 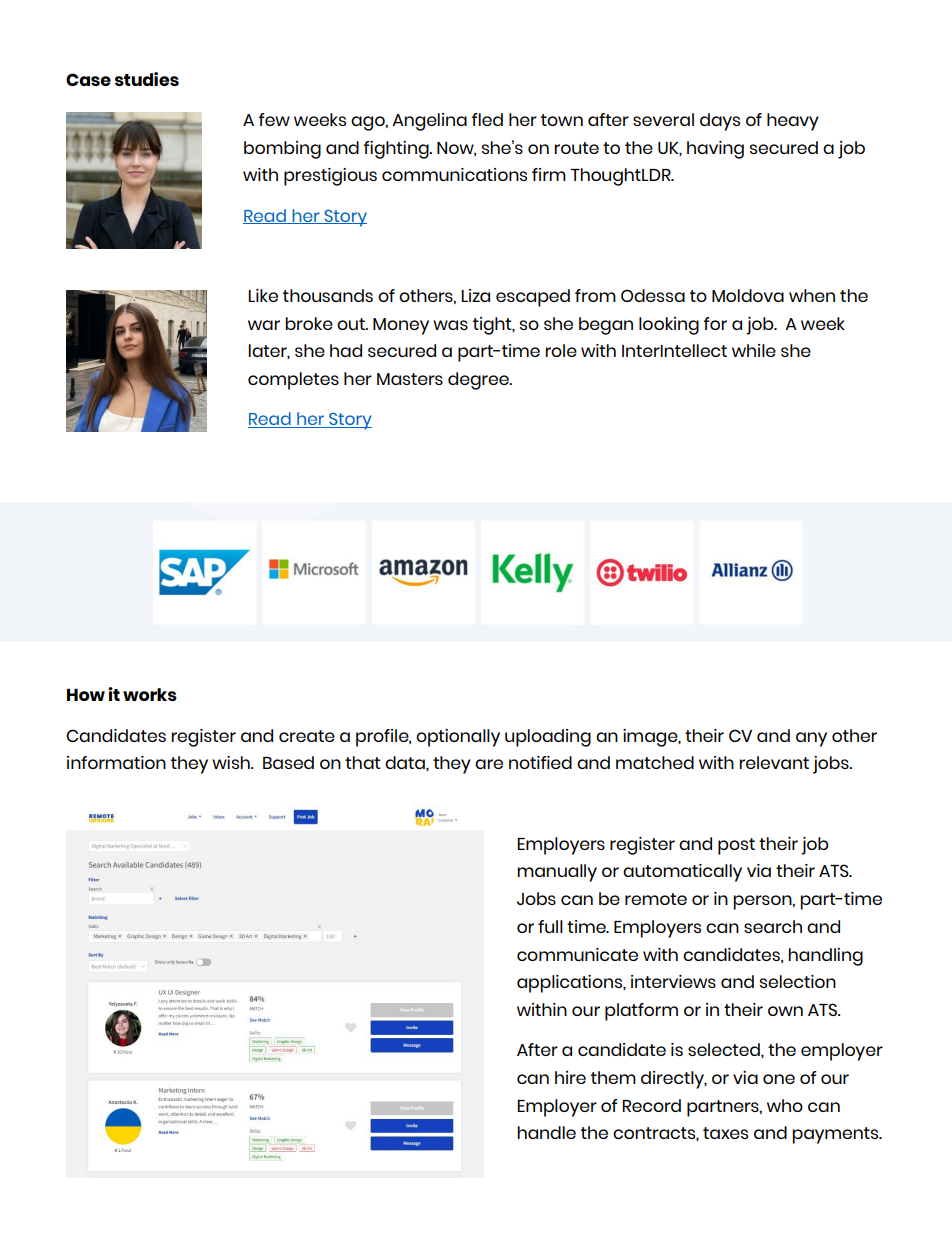 What do you see at coordinates (754, 350) in the screenshot?
I see `while` at bounding box center [754, 350].
